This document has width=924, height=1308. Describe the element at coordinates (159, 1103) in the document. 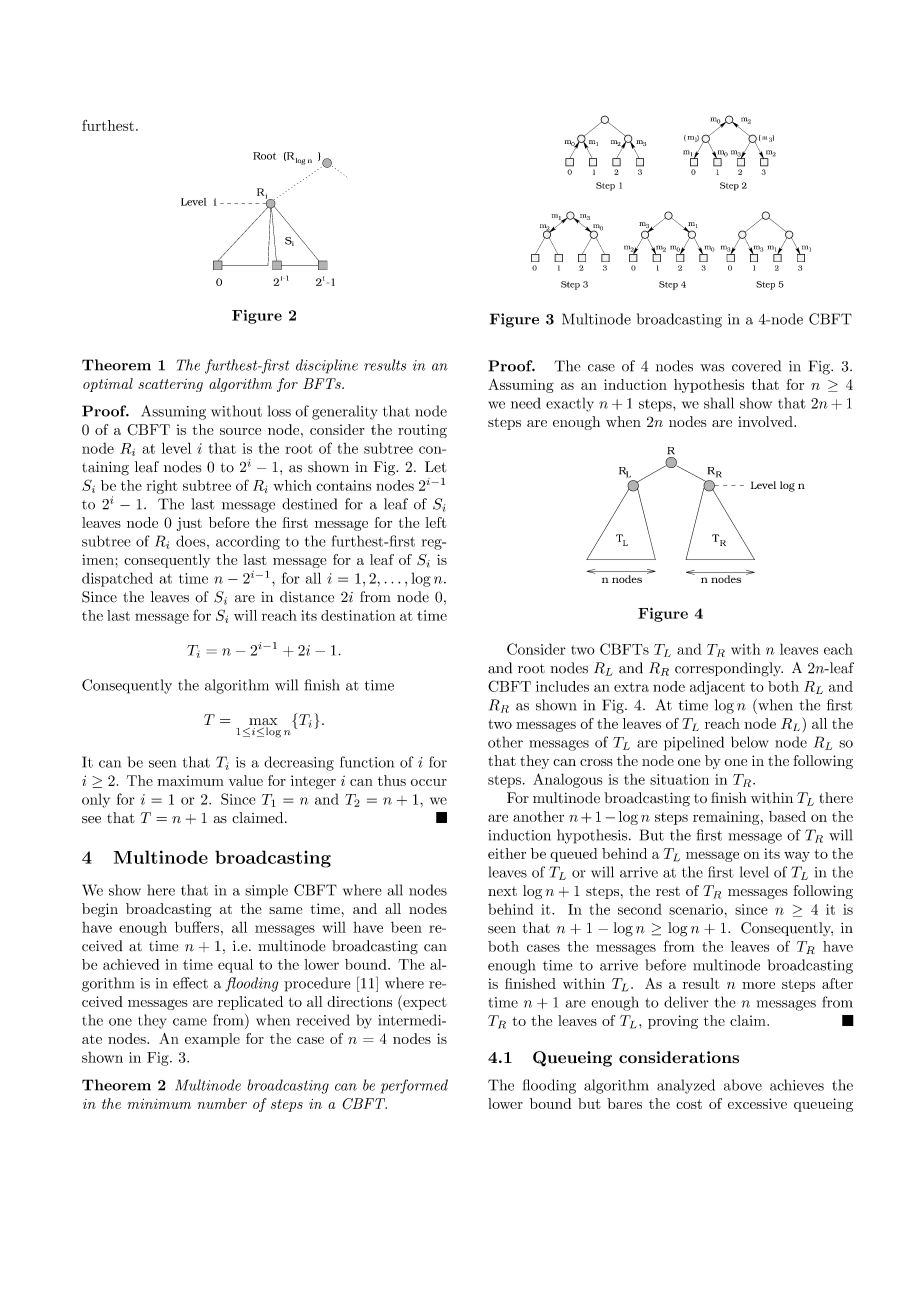

I see `minimum` at that location.
